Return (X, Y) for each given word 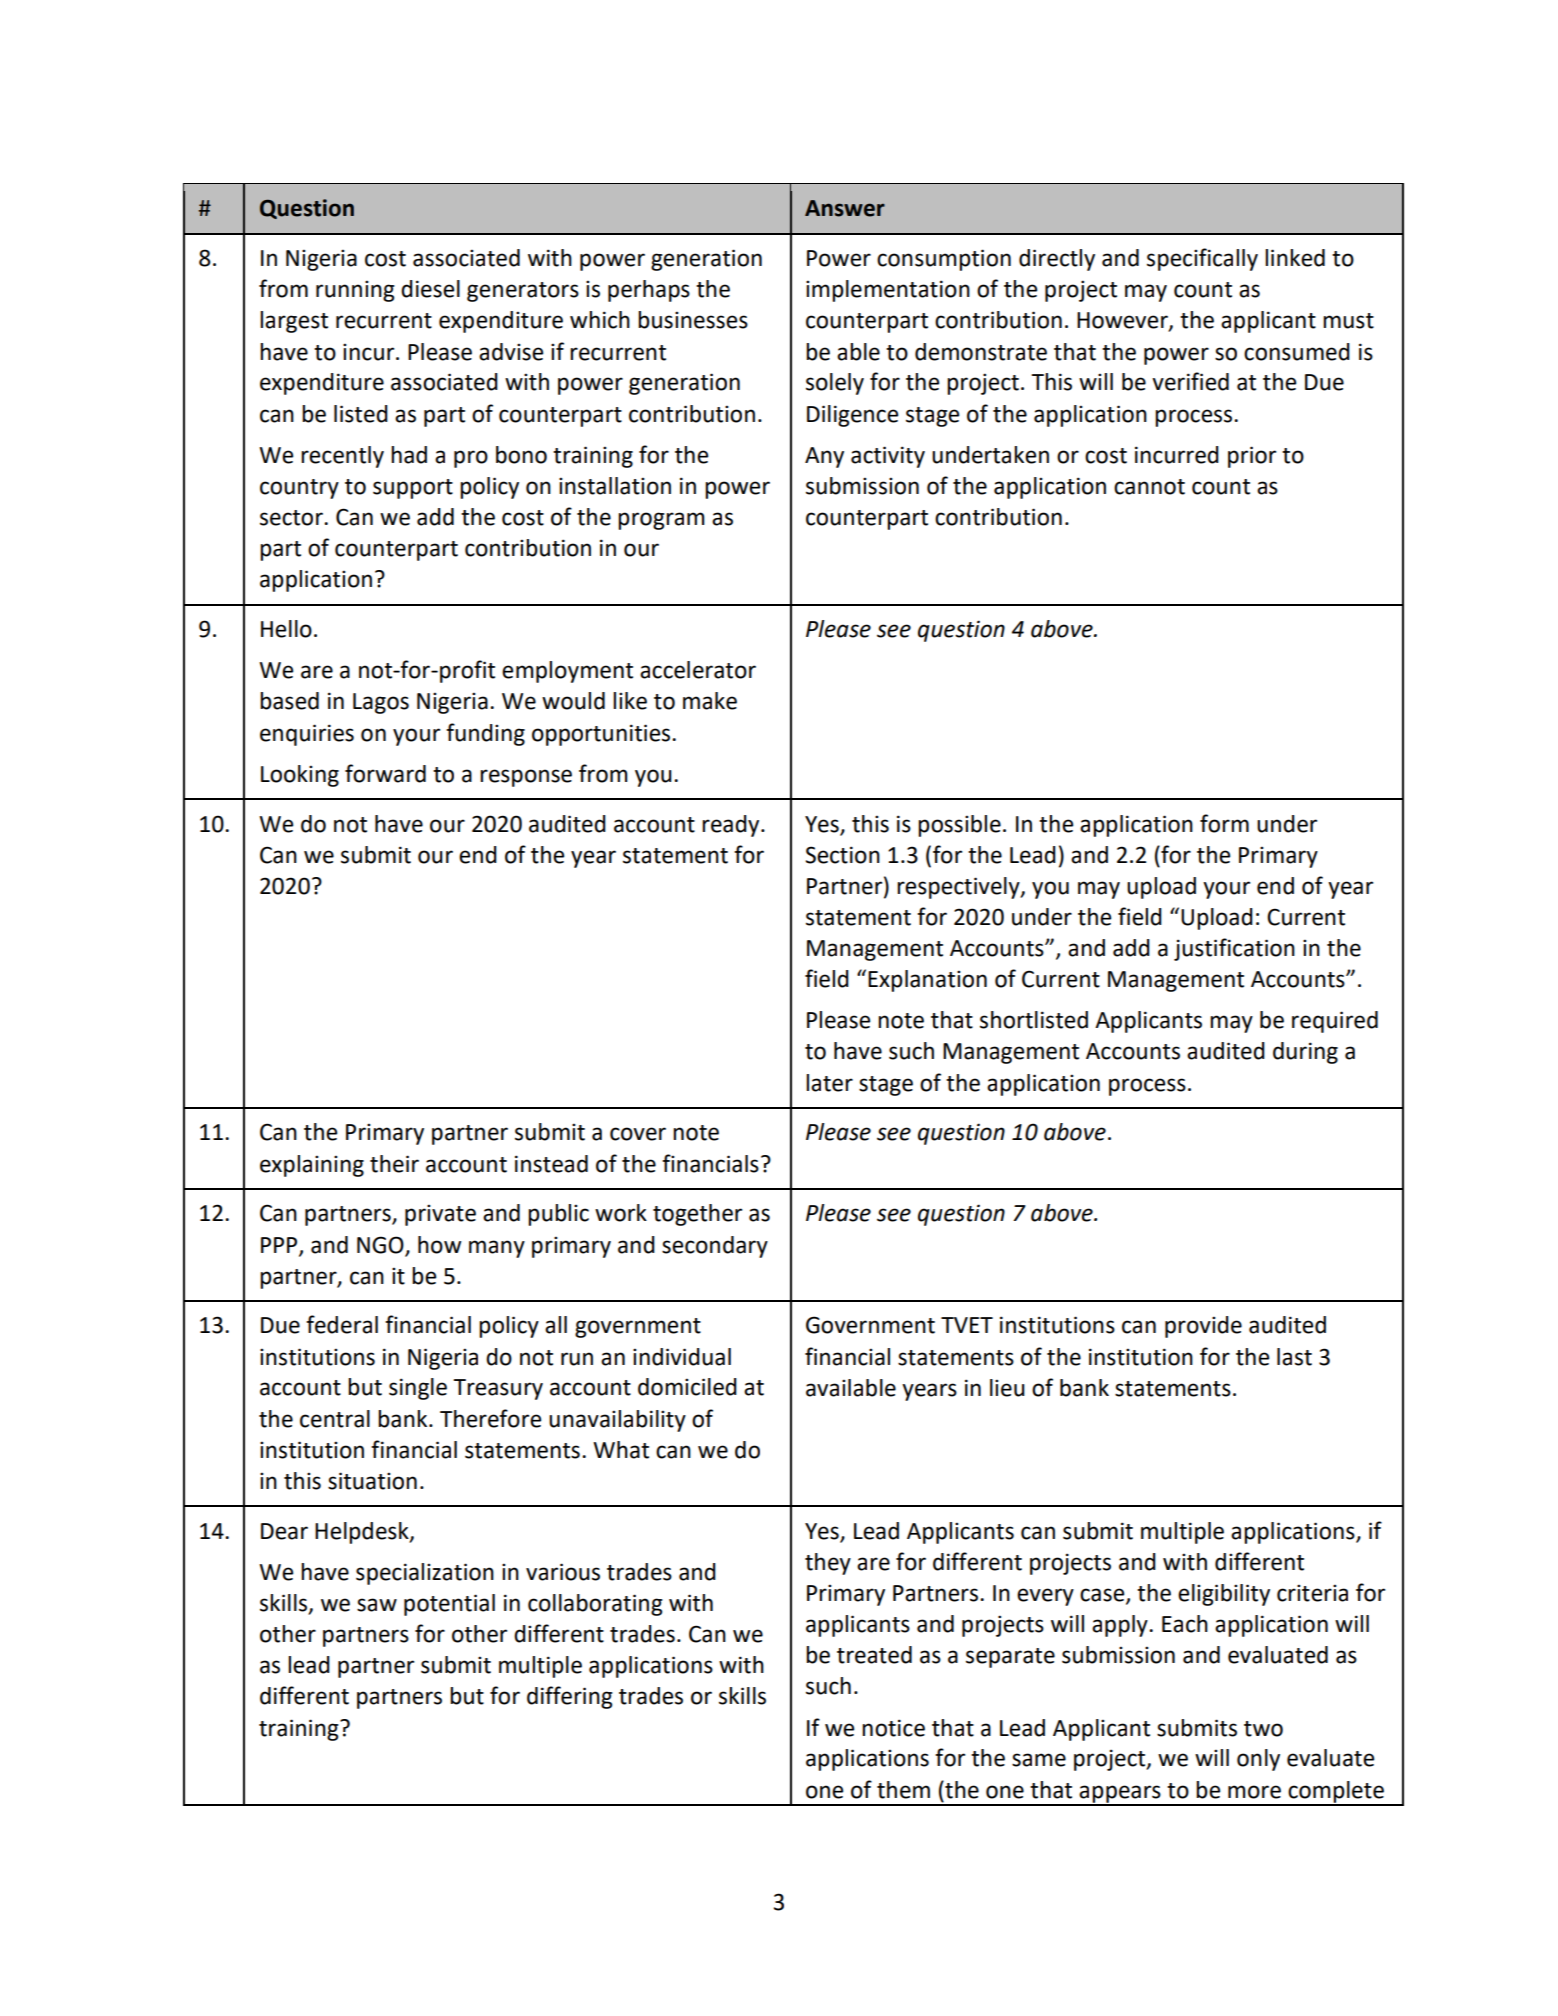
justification (1234, 949)
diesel (430, 289)
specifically (1202, 259)
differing (570, 1697)
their (394, 1164)
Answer (845, 208)
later (829, 1083)
